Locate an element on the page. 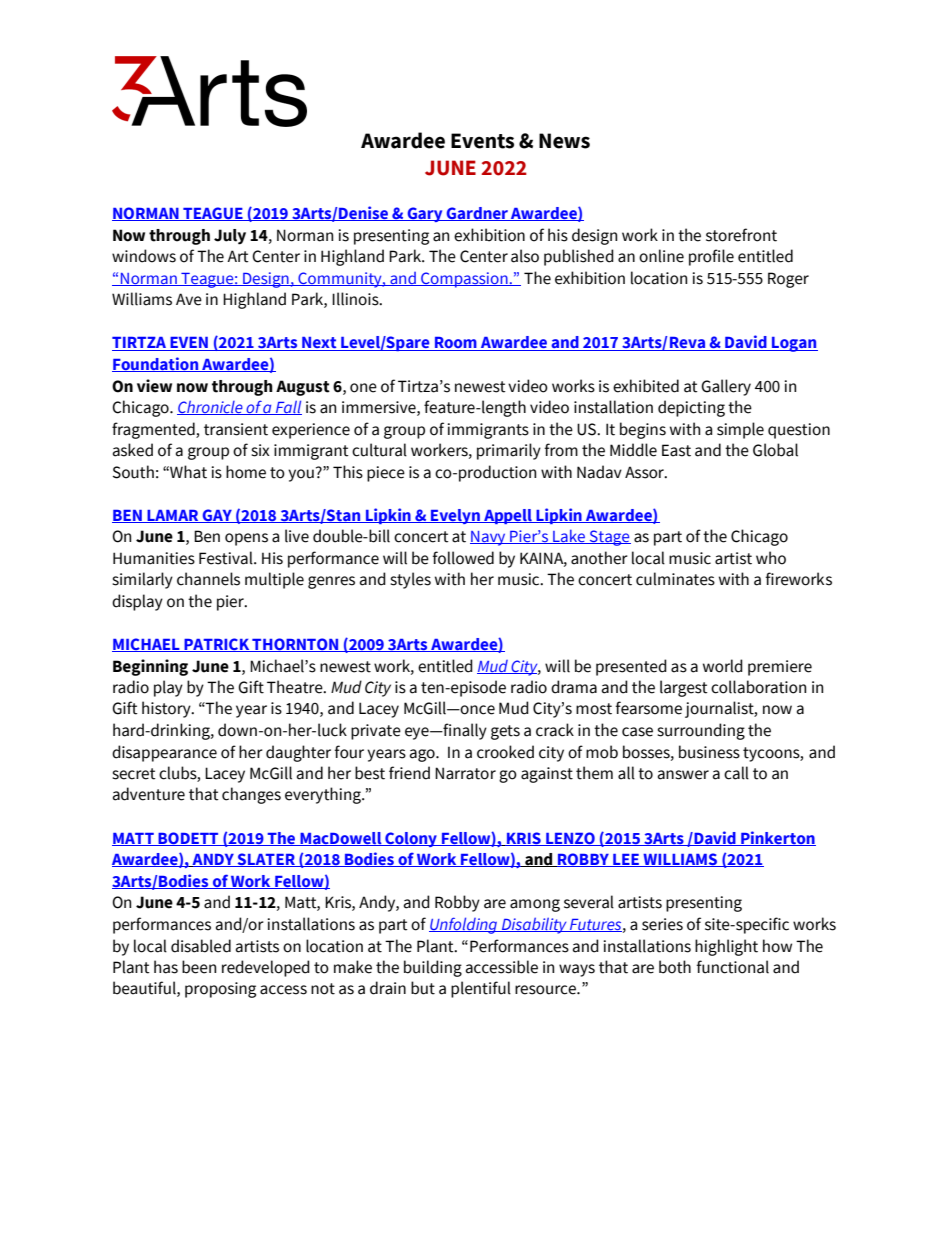  disappearance is located at coordinates (164, 753).
